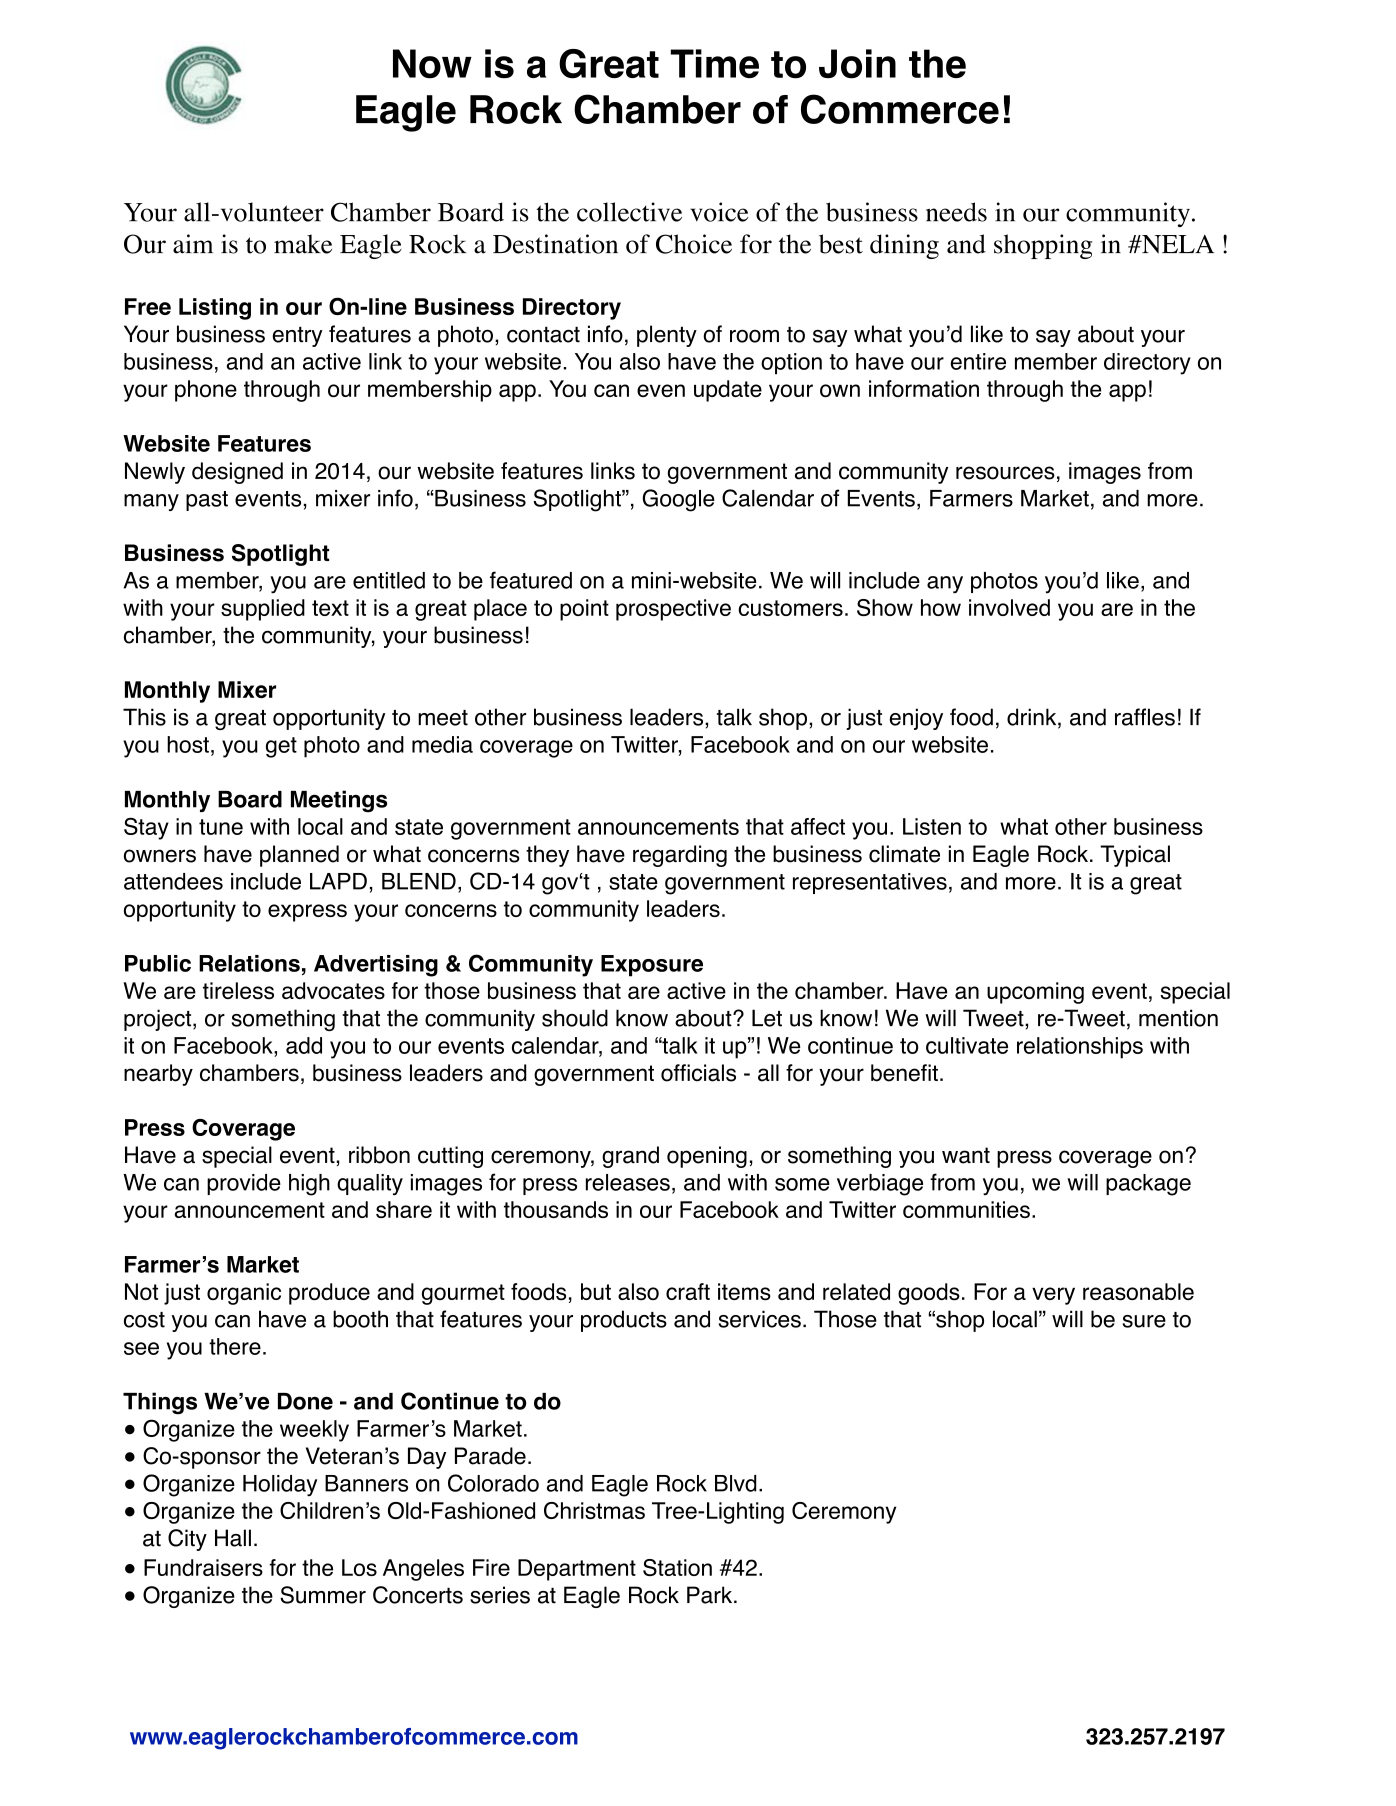 The width and height of the screenshot is (1396, 1806). What do you see at coordinates (233, 1538) in the screenshot?
I see `Hall` at bounding box center [233, 1538].
